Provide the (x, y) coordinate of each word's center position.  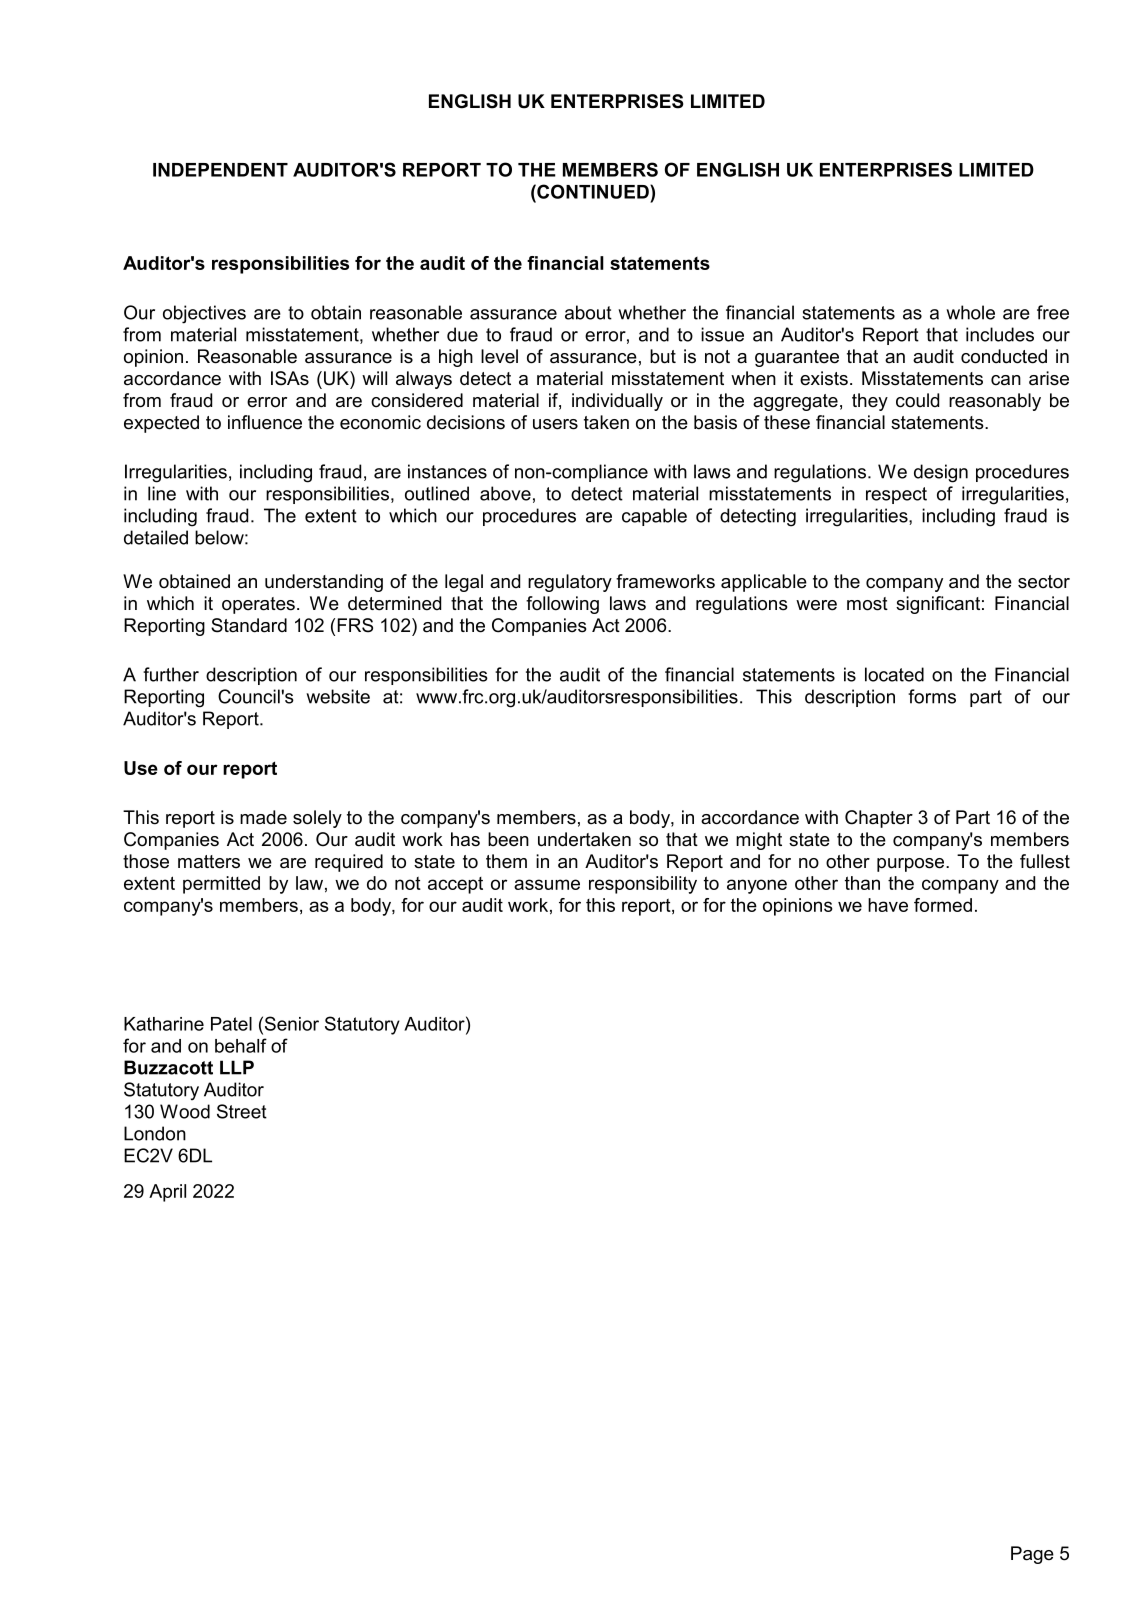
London (155, 1133)
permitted (221, 885)
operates (258, 605)
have (888, 905)
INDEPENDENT (220, 170)
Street (242, 1111)
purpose (912, 865)
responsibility (643, 885)
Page (1032, 1555)
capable (654, 517)
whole (970, 312)
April (167, 1193)
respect (896, 495)
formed (943, 905)
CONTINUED (593, 191)
